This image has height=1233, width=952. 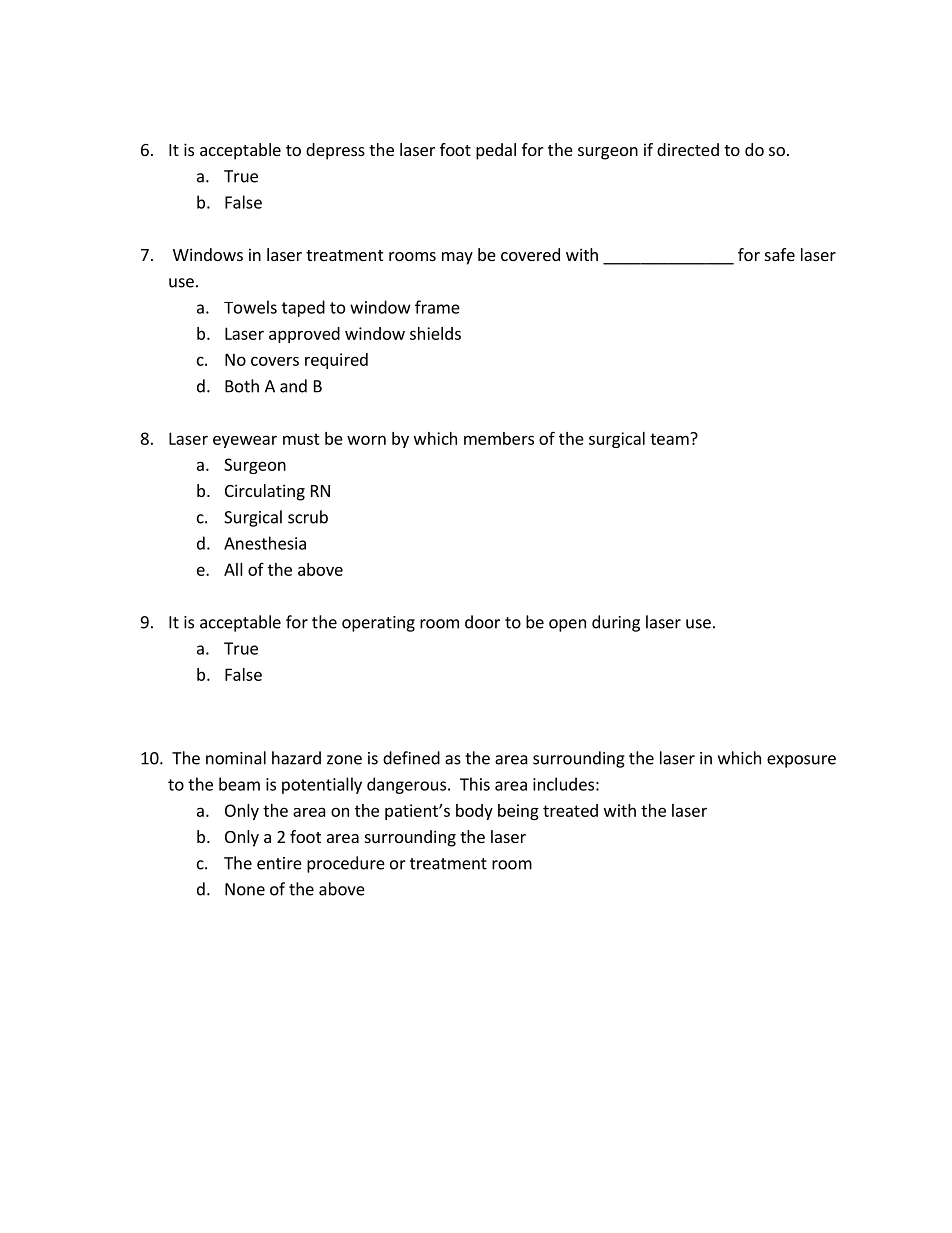 What do you see at coordinates (688, 149) in the image?
I see `directed` at bounding box center [688, 149].
